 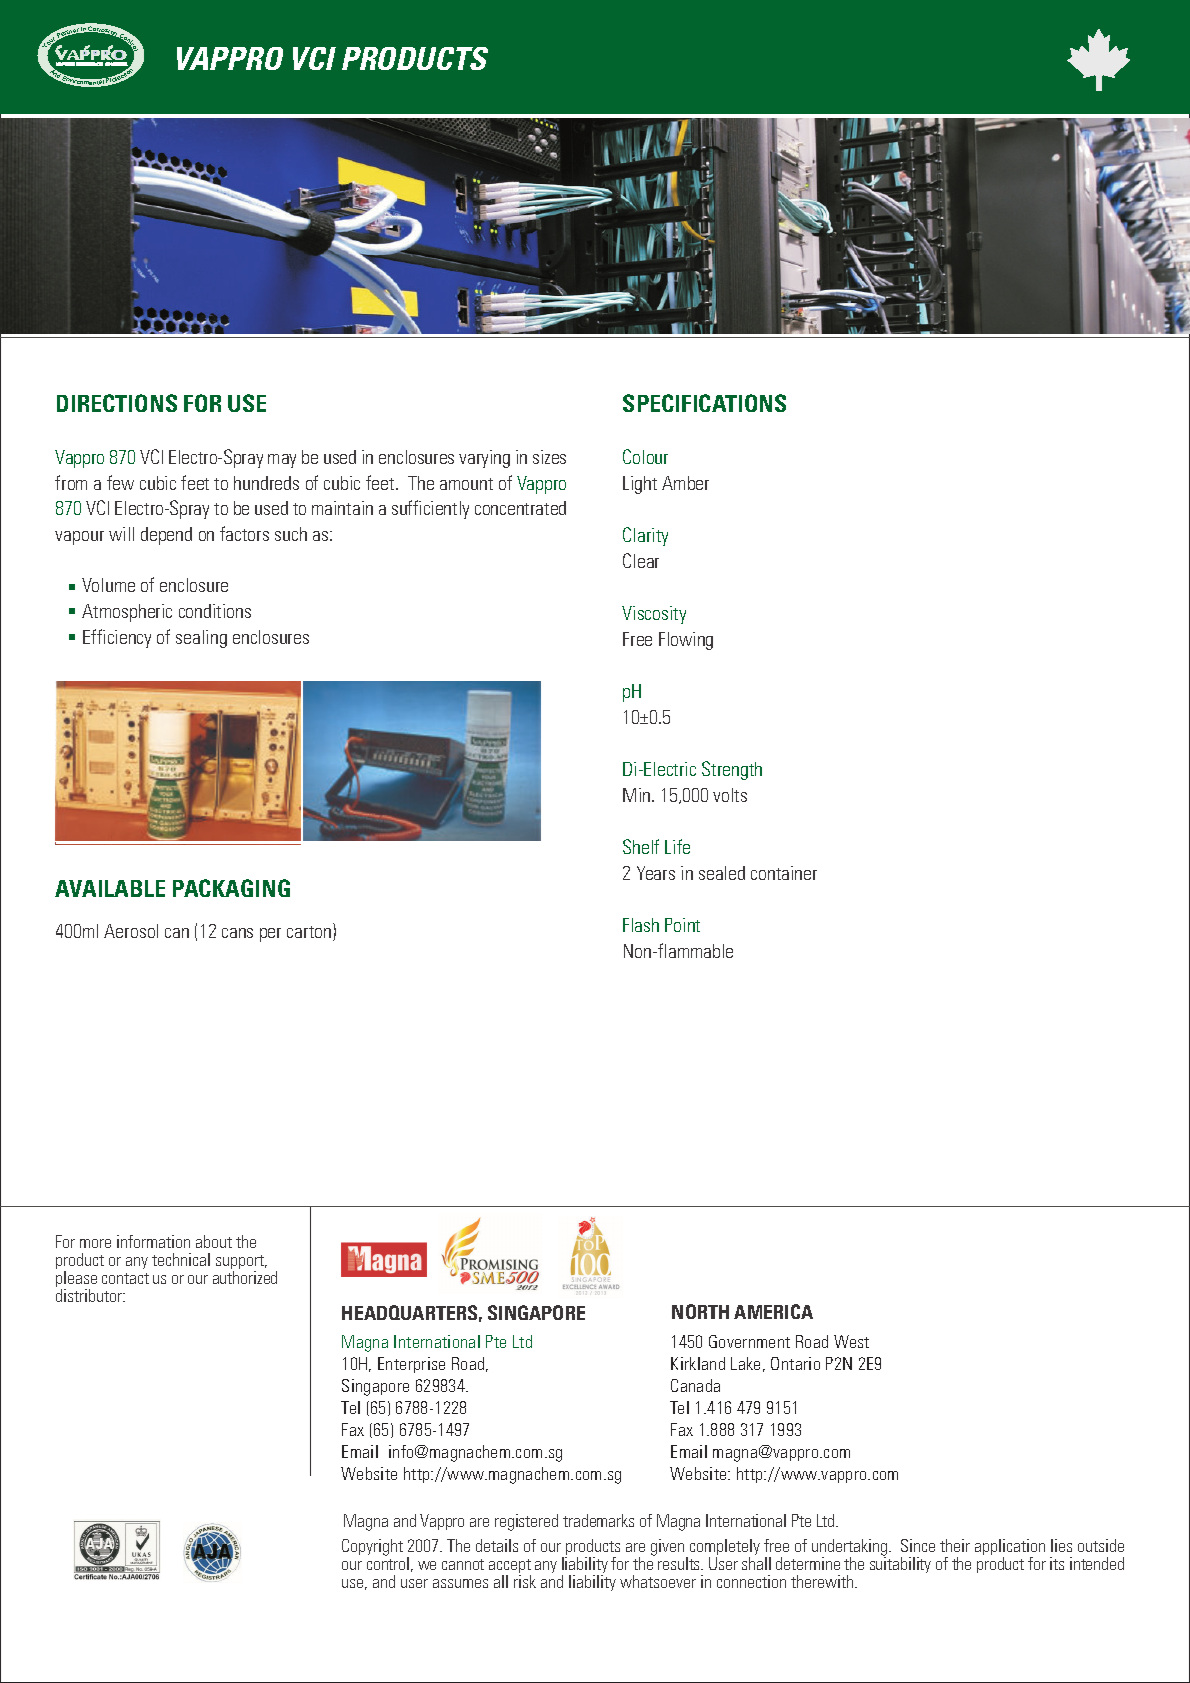 I want to click on NORTH, so click(x=700, y=1311).
